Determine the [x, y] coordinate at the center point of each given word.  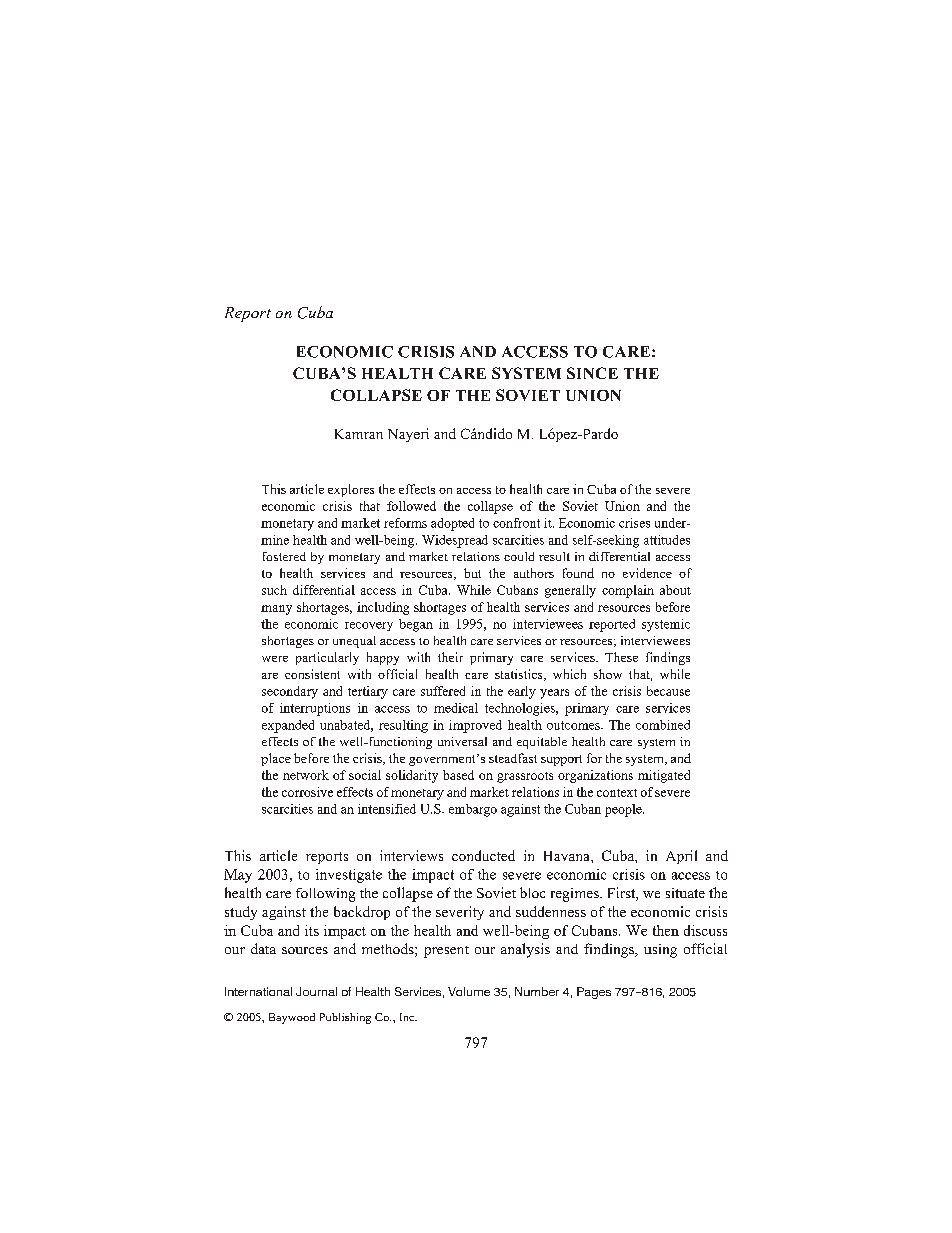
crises [634, 523]
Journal [316, 991]
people [624, 810]
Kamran [359, 434]
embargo [473, 810]
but [472, 573]
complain [628, 591]
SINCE [592, 373]
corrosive [307, 792]
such [274, 590]
